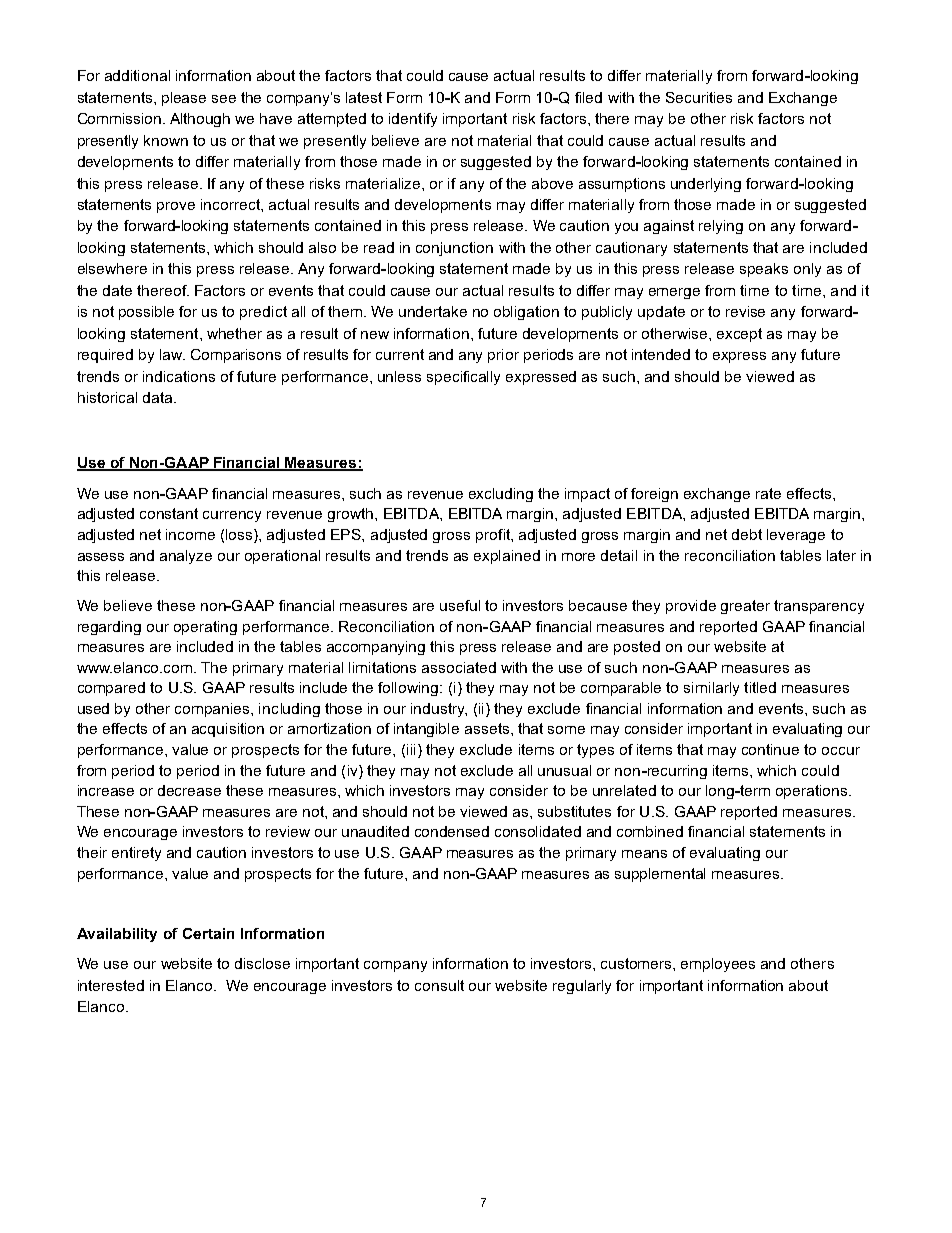 This screenshot has height=1233, width=952. What do you see at coordinates (739, 335) in the screenshot?
I see `except` at bounding box center [739, 335].
